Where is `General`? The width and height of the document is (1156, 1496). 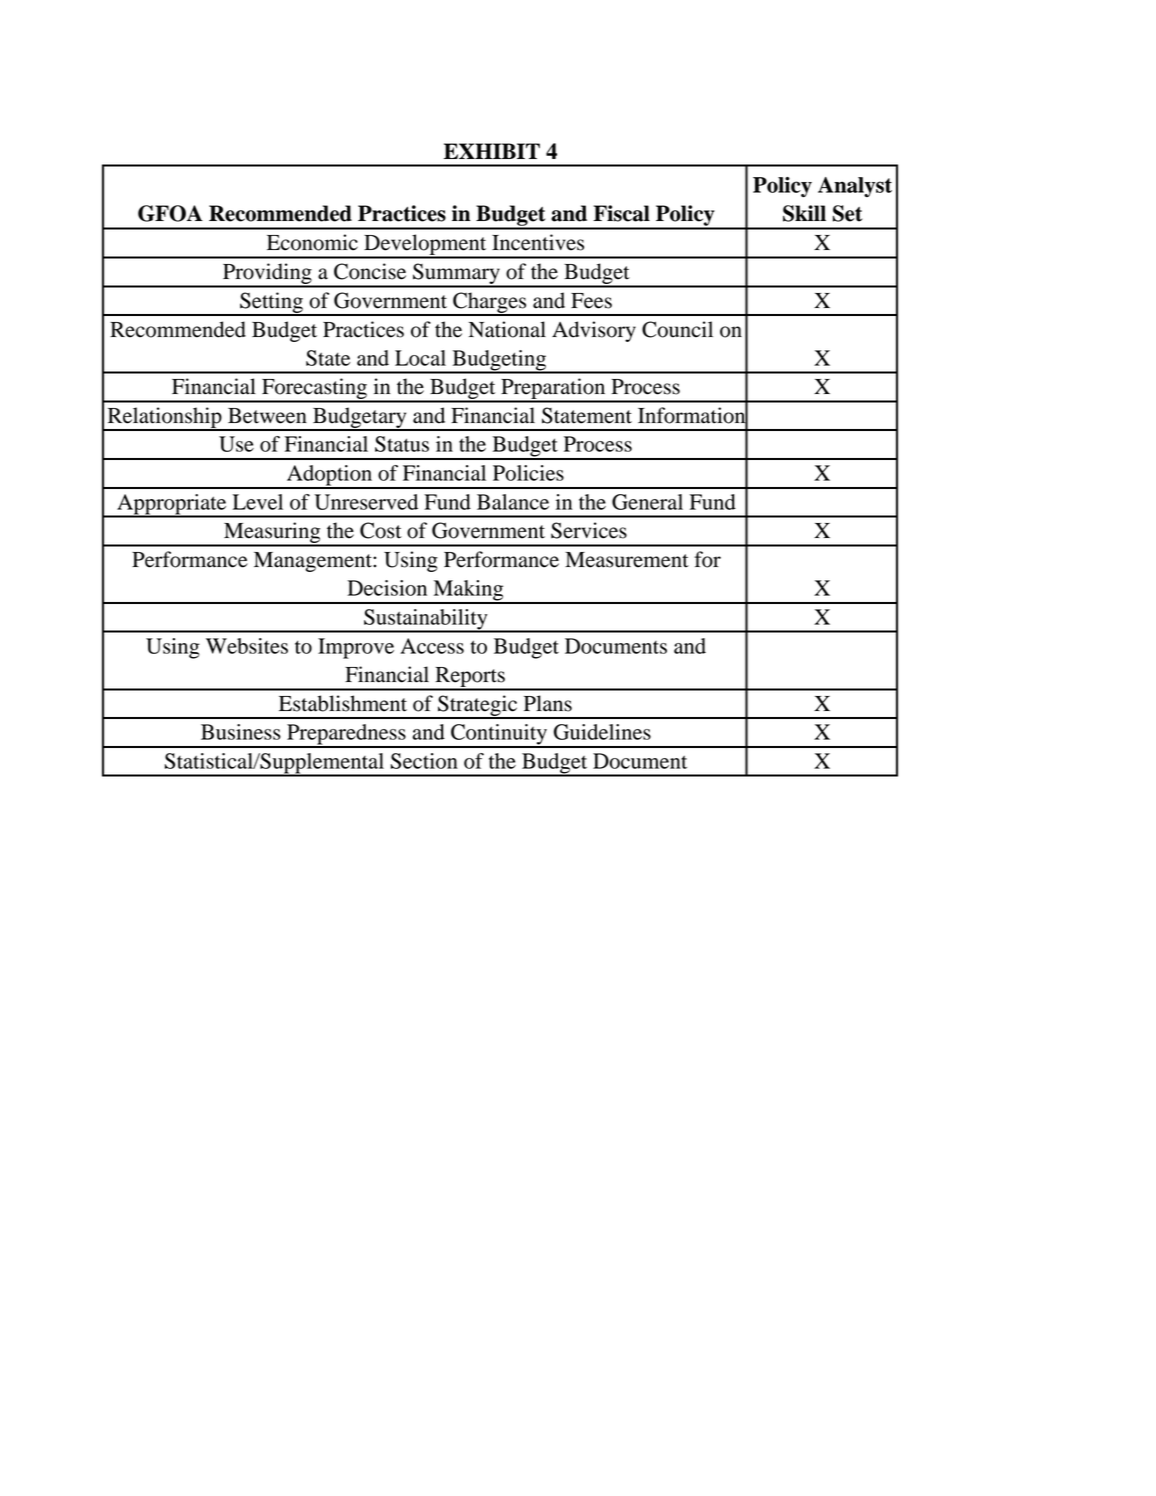
General is located at coordinates (647, 502).
